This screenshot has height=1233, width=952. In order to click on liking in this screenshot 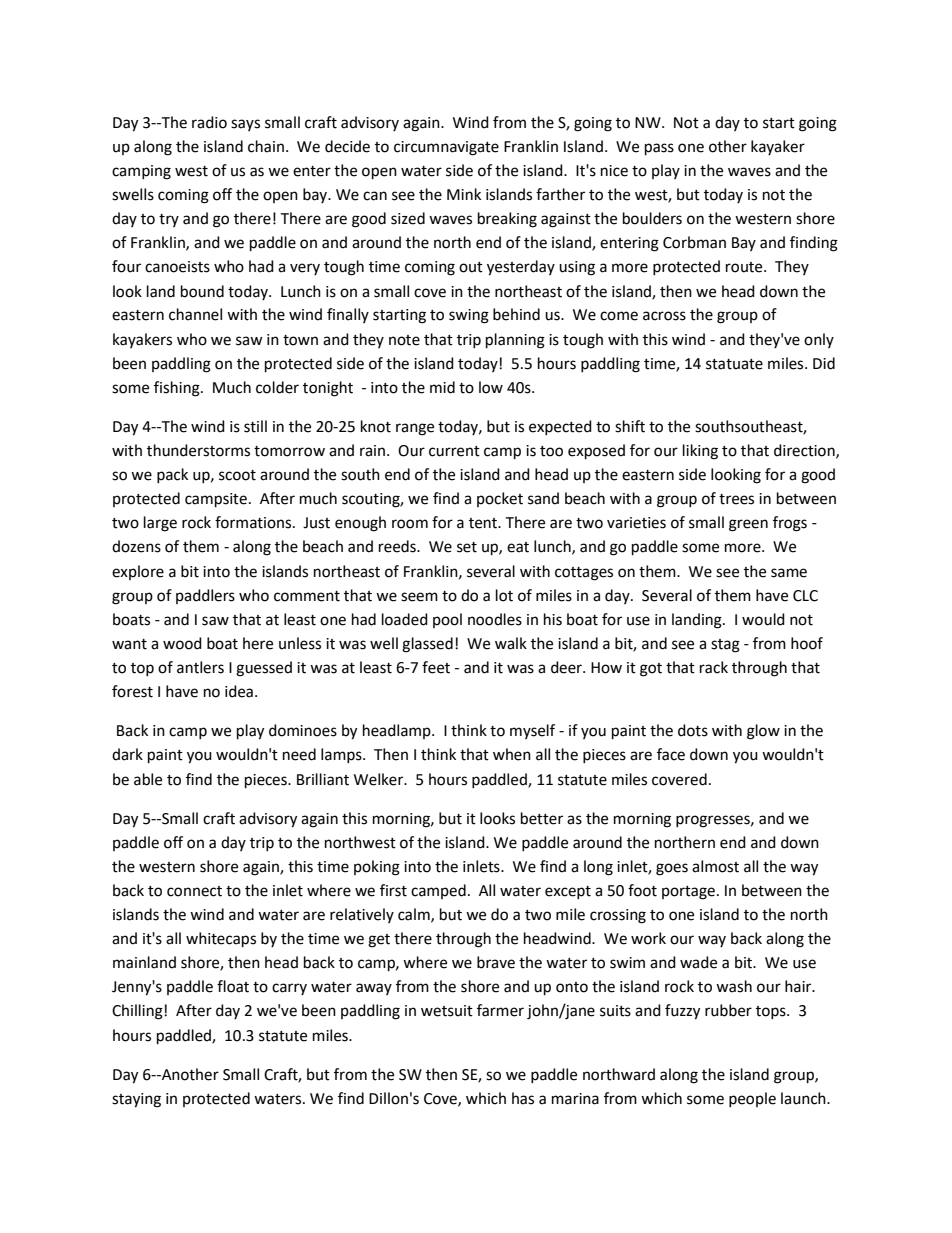, I will do `click(700, 452)`.
